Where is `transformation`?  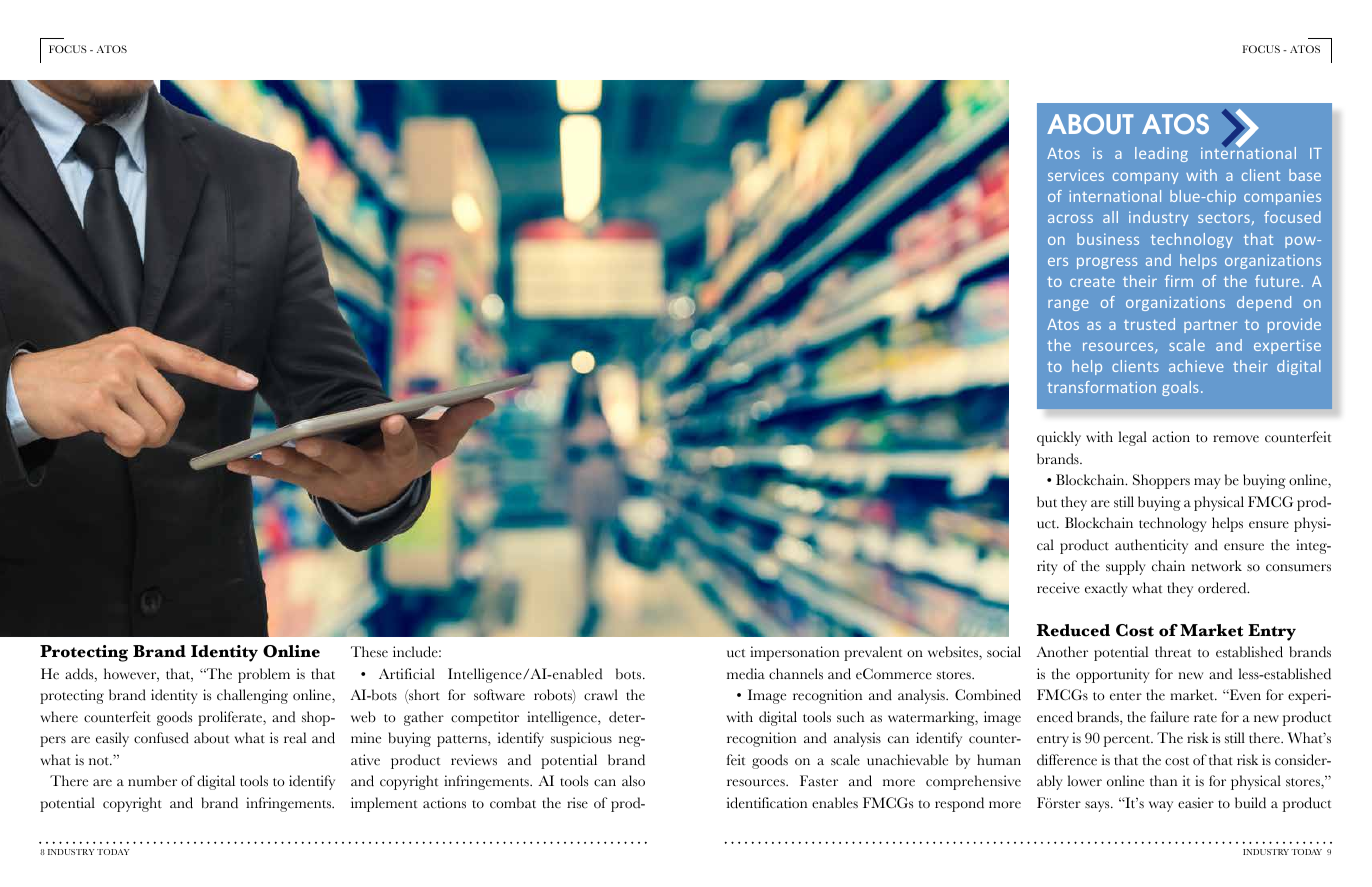
transformation is located at coordinates (1101, 387).
